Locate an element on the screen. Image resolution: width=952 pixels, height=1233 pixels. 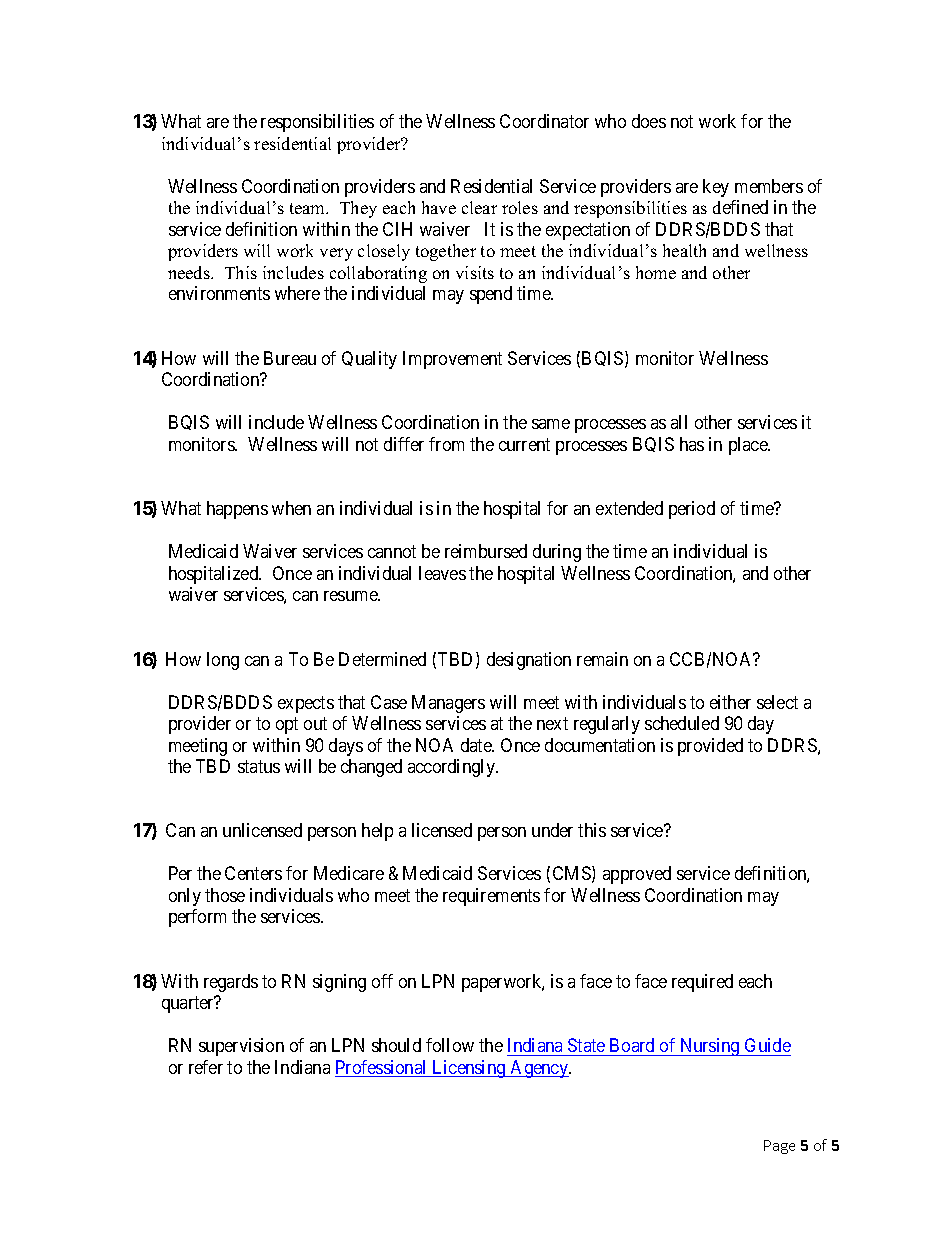
has is located at coordinates (692, 444).
